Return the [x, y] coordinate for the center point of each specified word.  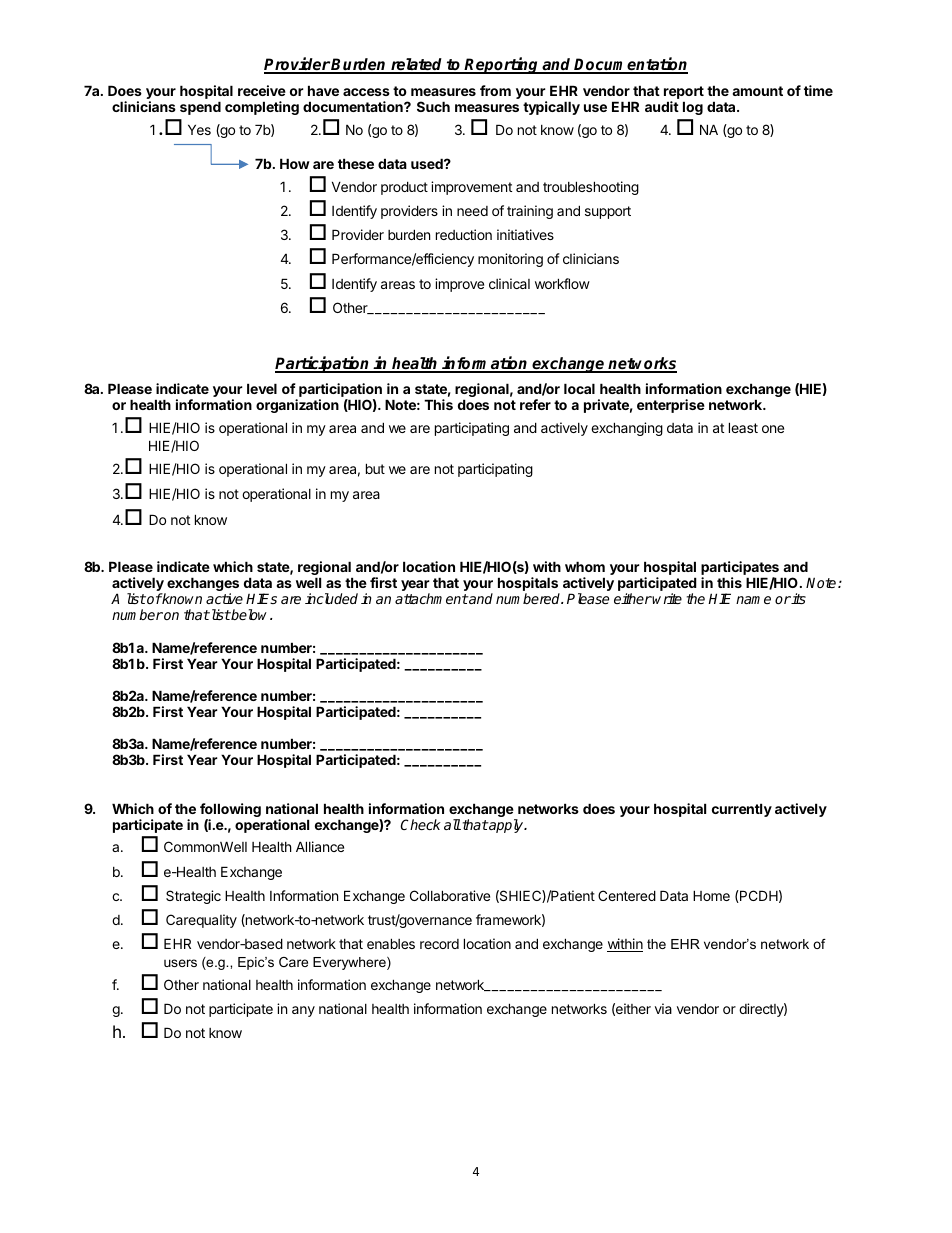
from [495, 90]
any [303, 1011]
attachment [431, 598]
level [262, 388]
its [798, 598]
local [579, 388]
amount [757, 91]
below [251, 614]
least [743, 427]
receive [262, 90]
